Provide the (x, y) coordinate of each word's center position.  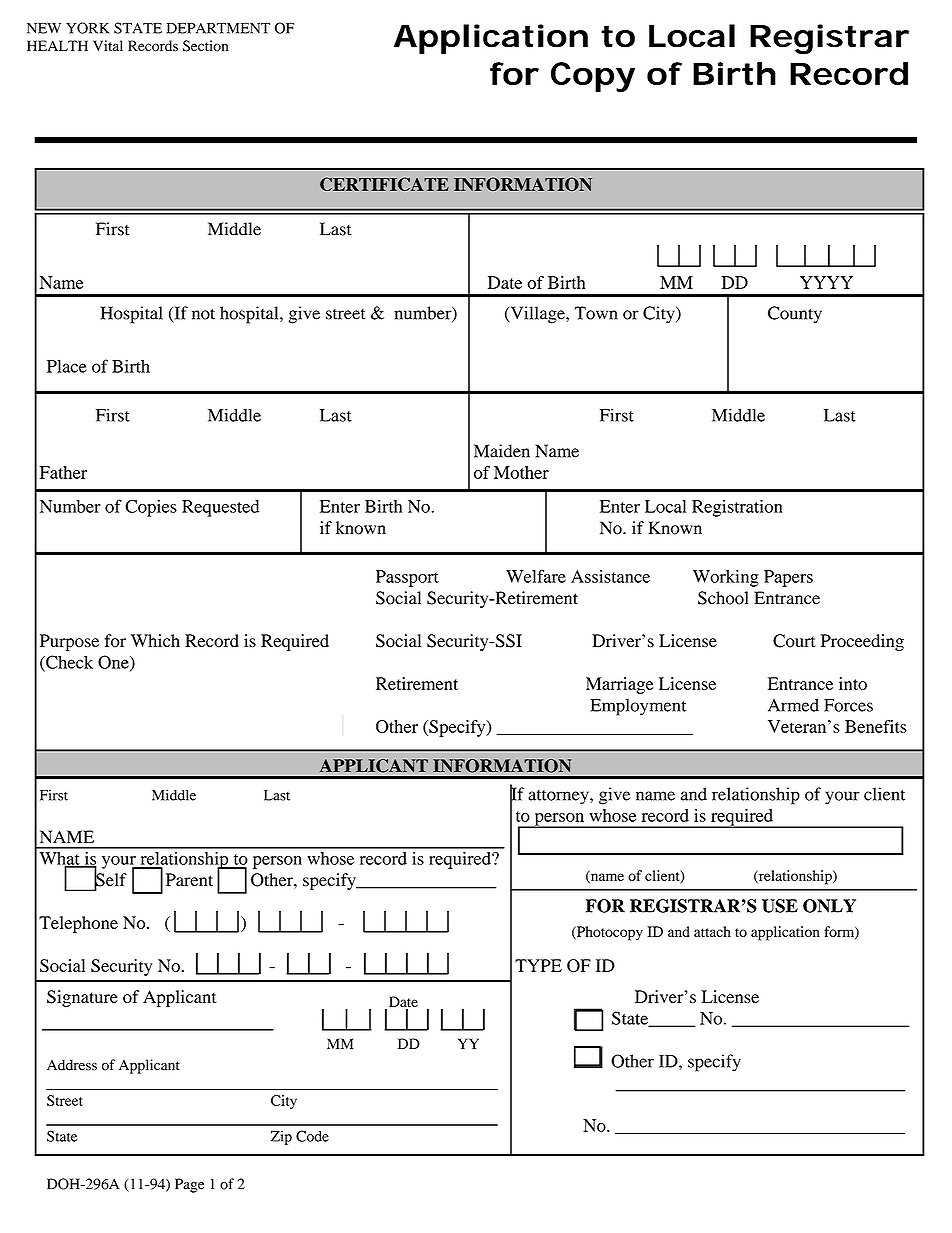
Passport (407, 578)
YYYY (826, 282)
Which (155, 640)
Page (189, 1185)
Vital (108, 46)
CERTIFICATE (384, 184)
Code (312, 1136)
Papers (788, 578)
